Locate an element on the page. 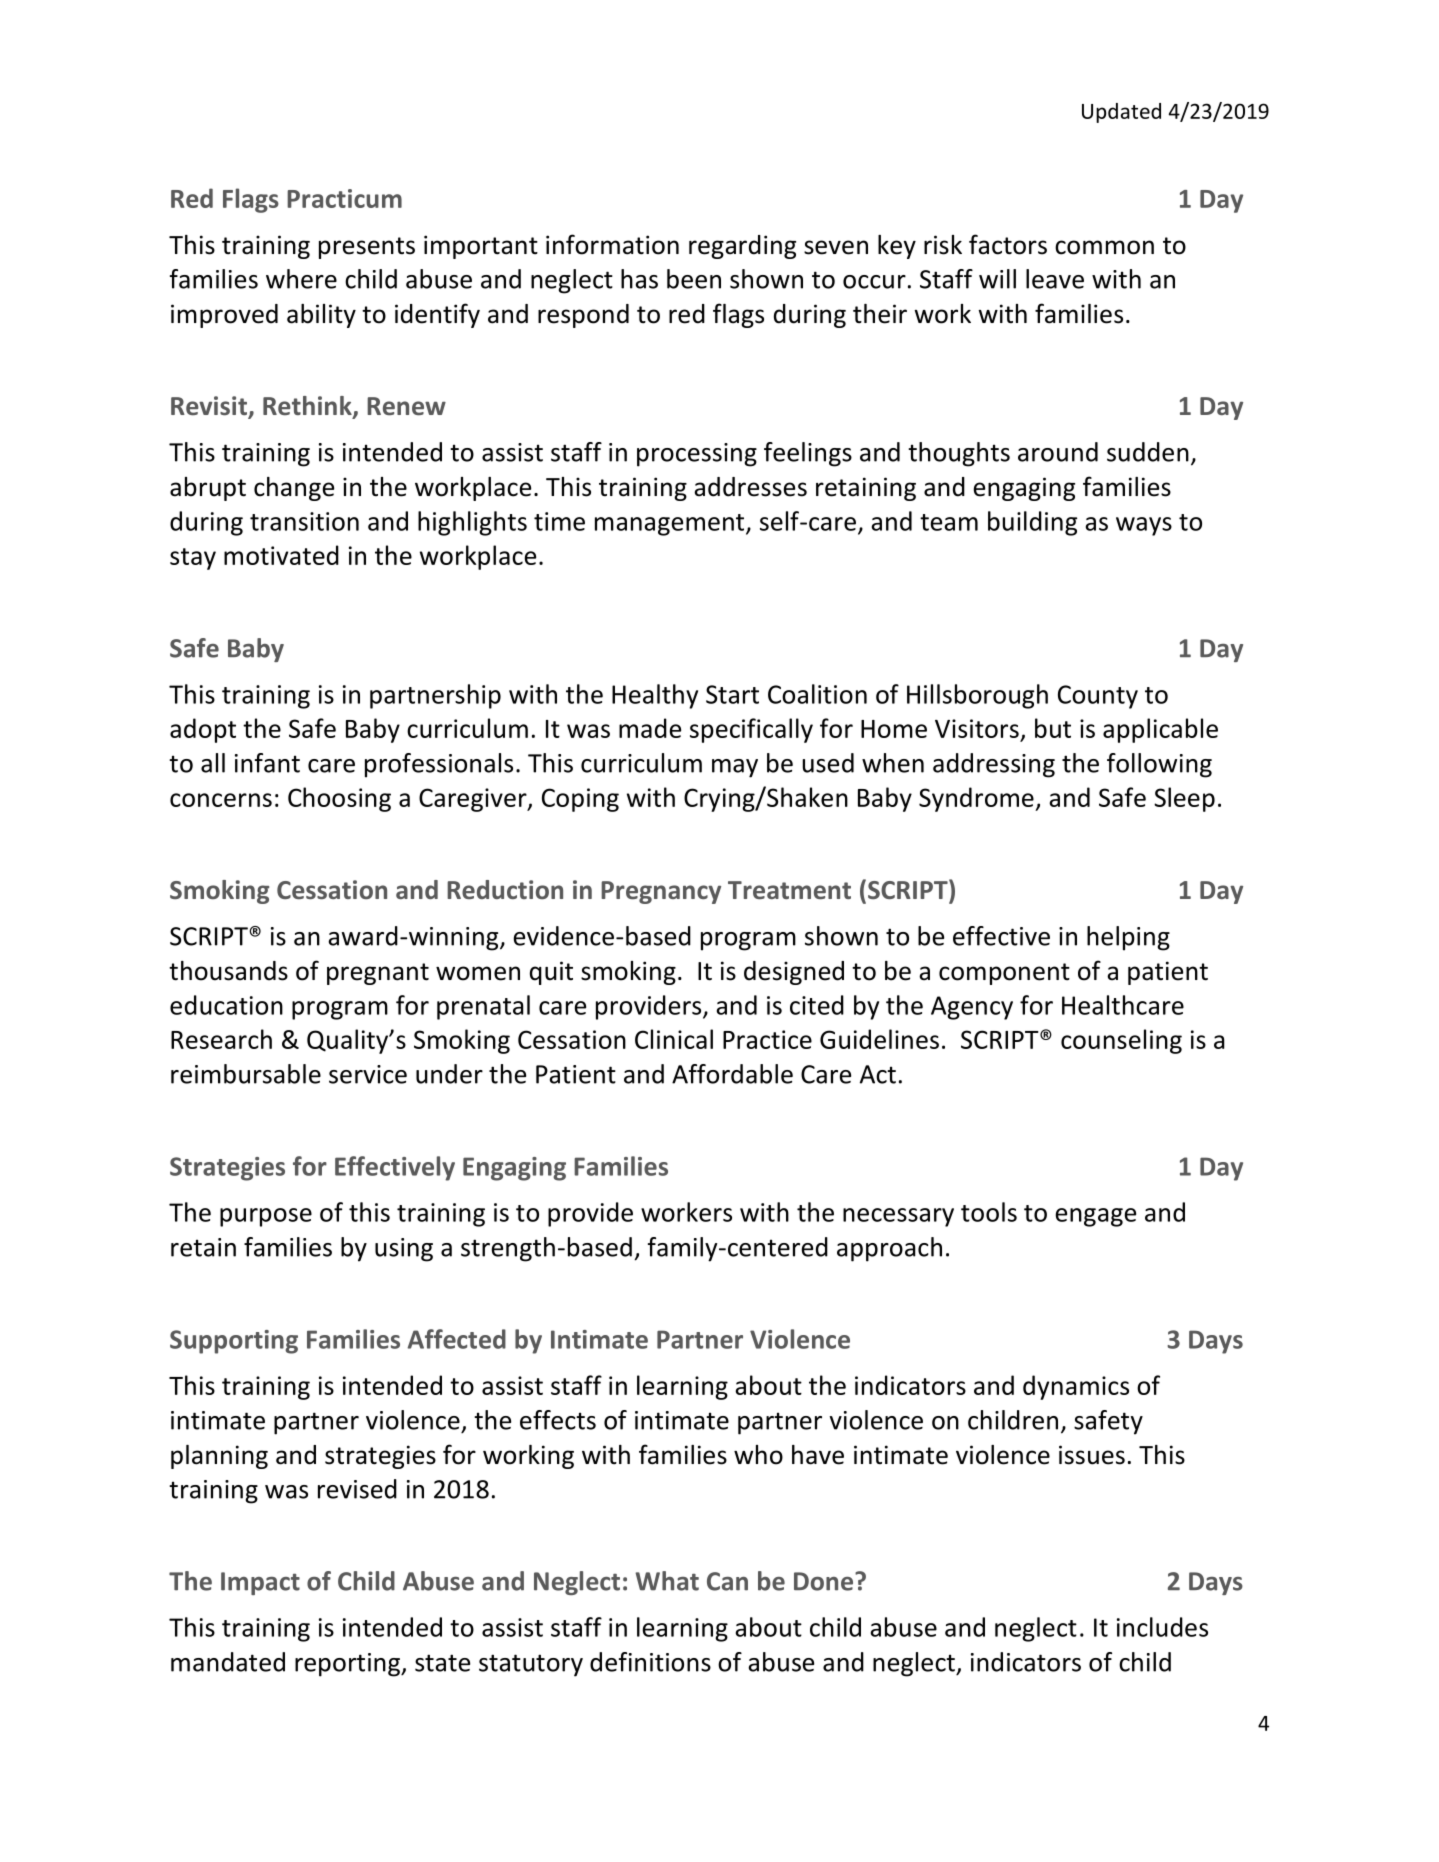 This page has height=1862, width=1439. transition is located at coordinates (304, 521).
